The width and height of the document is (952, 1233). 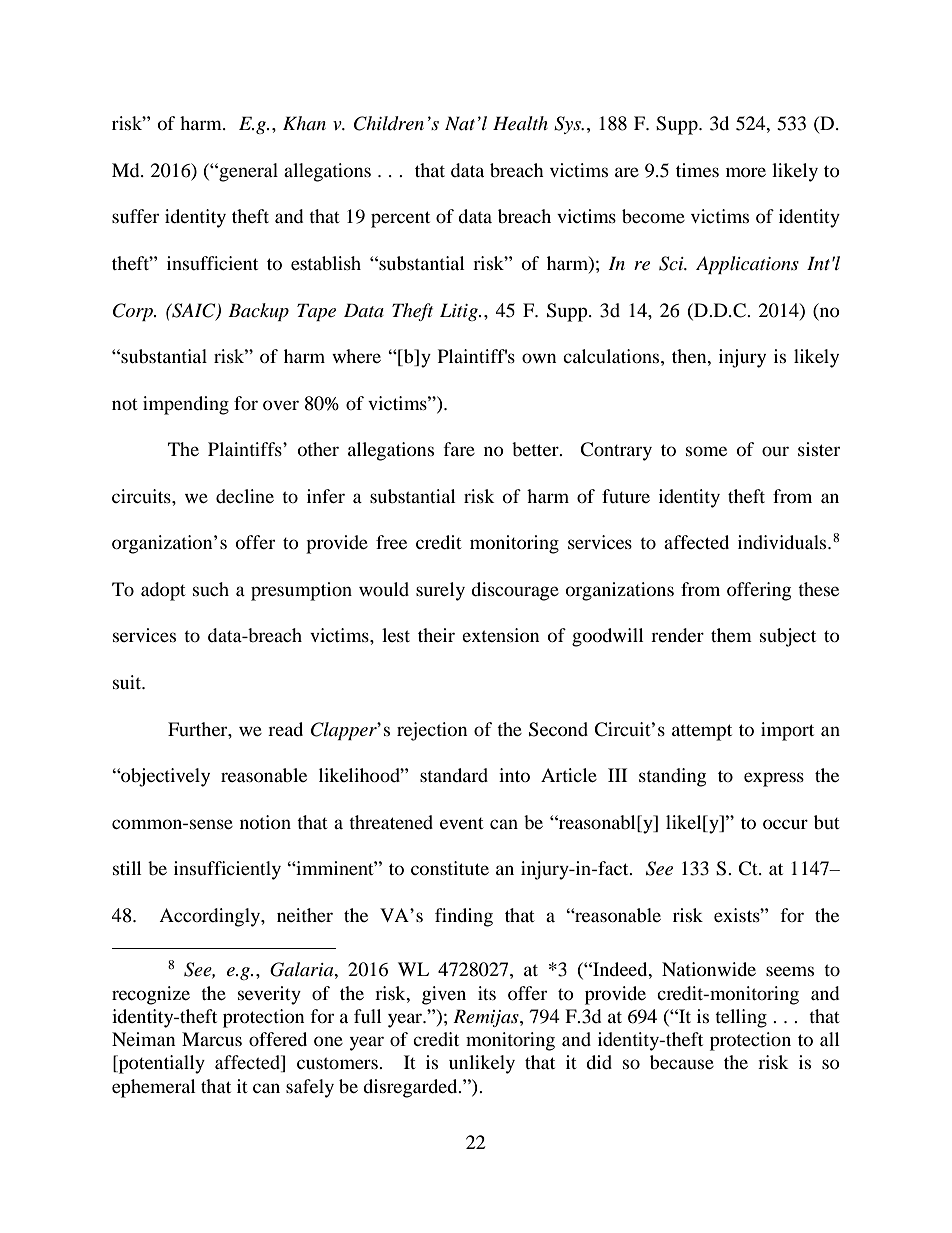 What do you see at coordinates (247, 172) in the document?
I see `general` at bounding box center [247, 172].
